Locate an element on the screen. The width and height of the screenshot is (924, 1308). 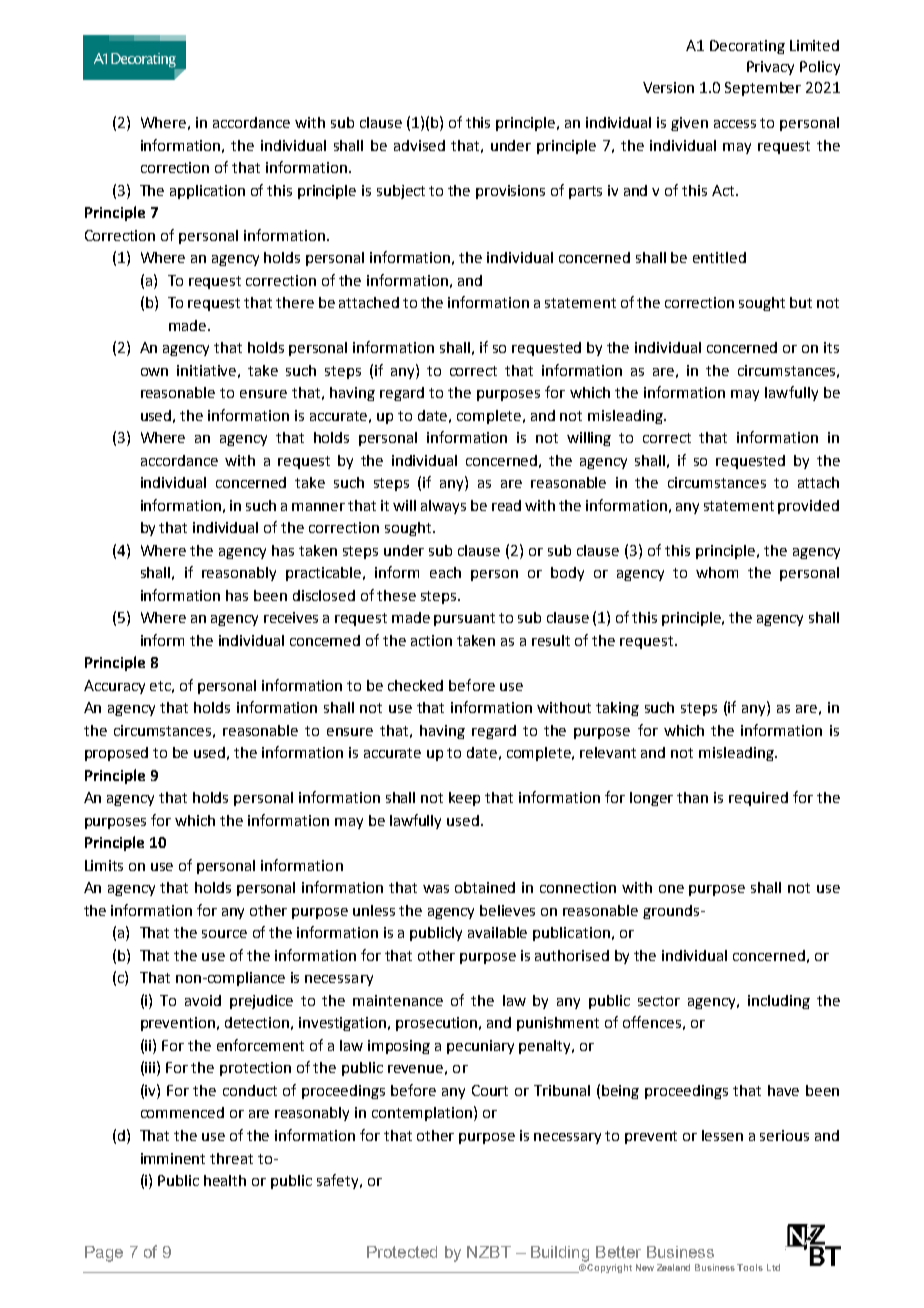
whom is located at coordinates (717, 572).
